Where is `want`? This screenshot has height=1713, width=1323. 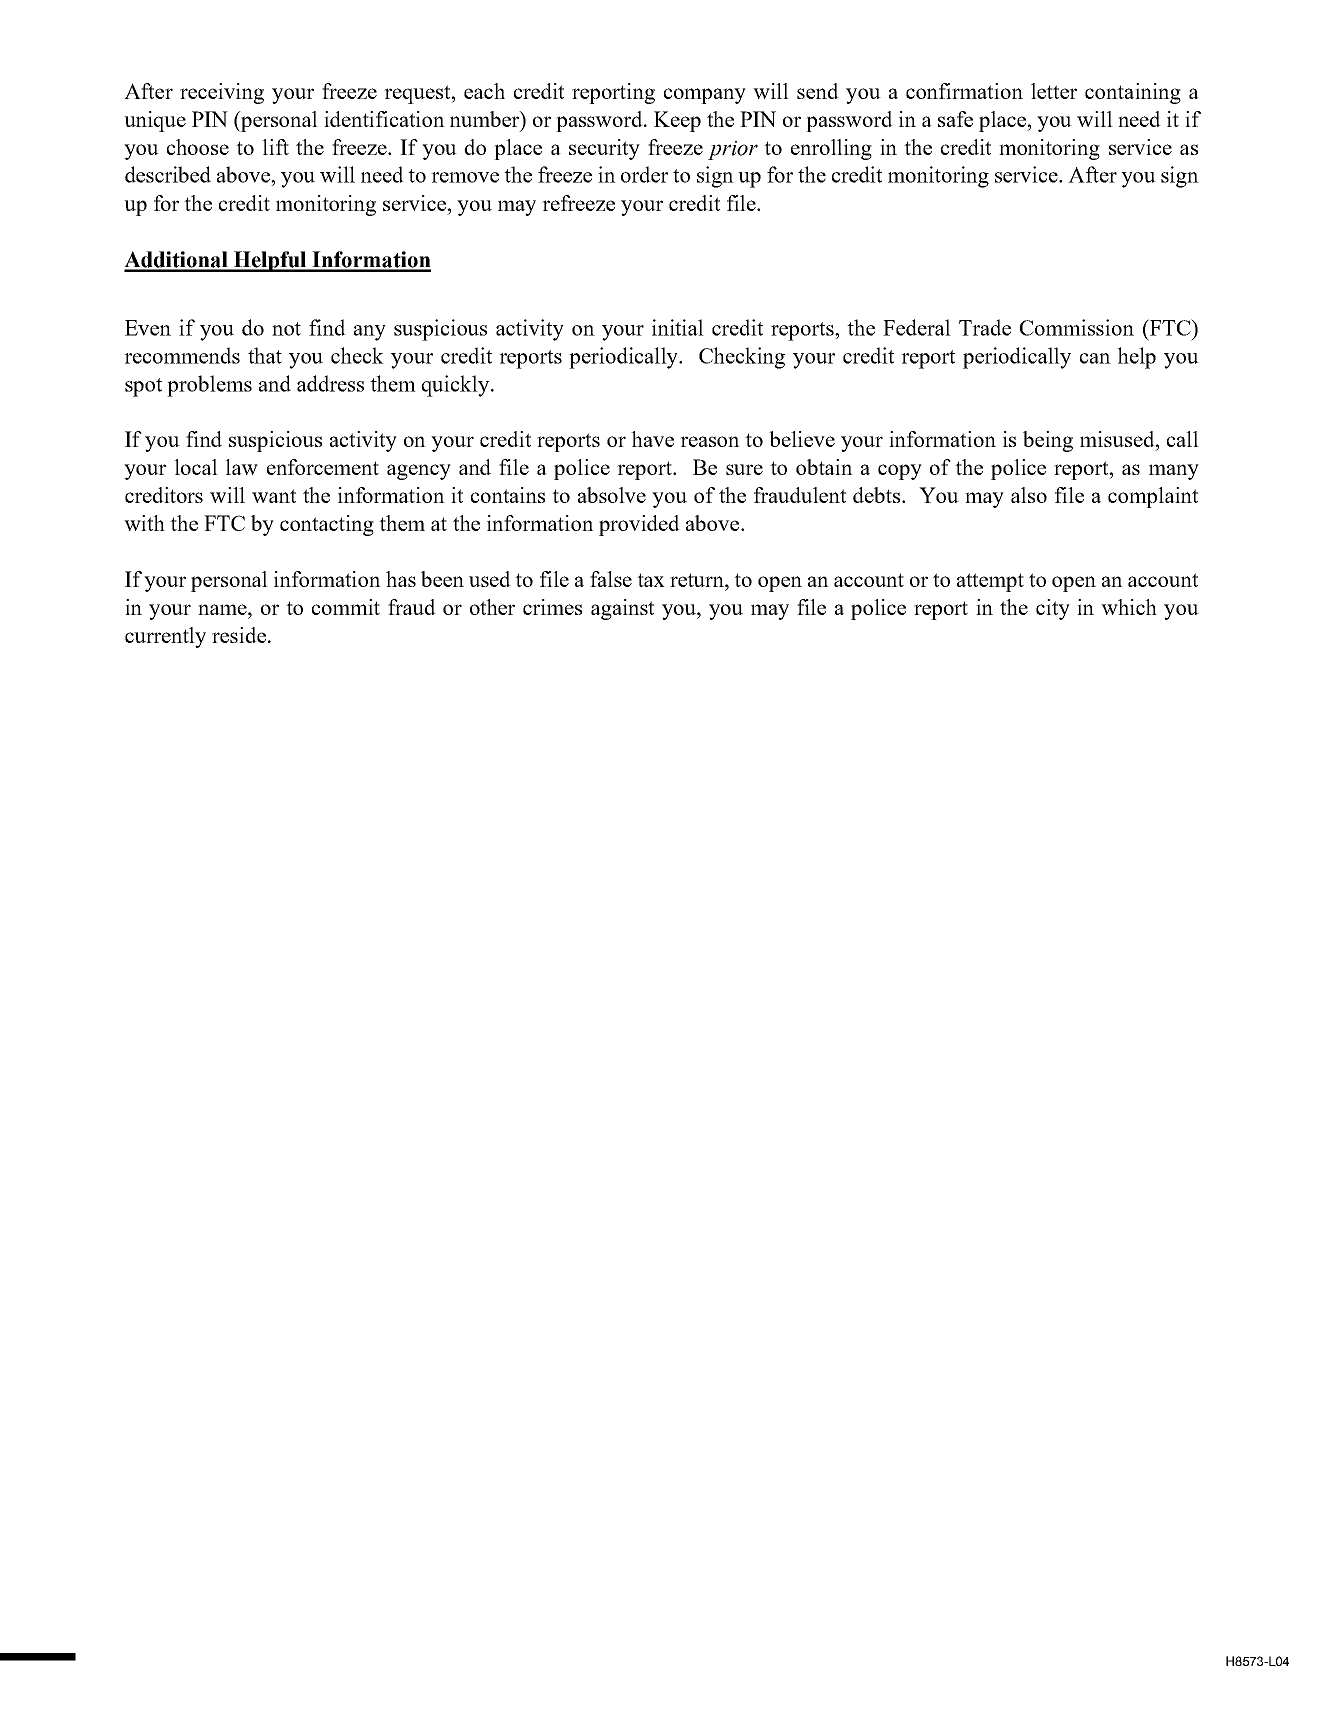
want is located at coordinates (274, 496).
